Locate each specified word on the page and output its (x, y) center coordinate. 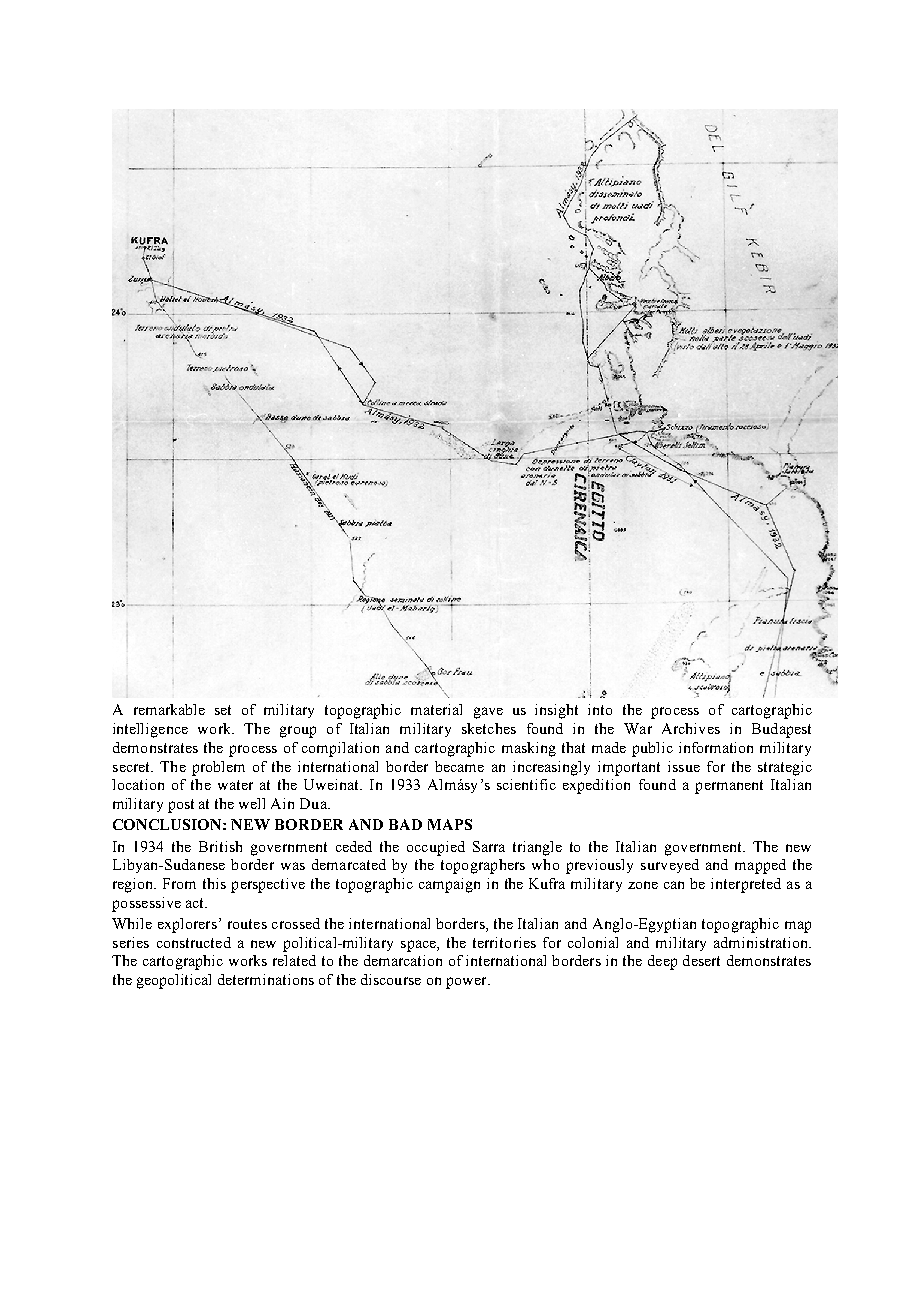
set (223, 710)
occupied (436, 848)
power (467, 983)
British (220, 846)
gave (488, 713)
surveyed (670, 866)
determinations (266, 979)
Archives (691, 728)
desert (701, 960)
